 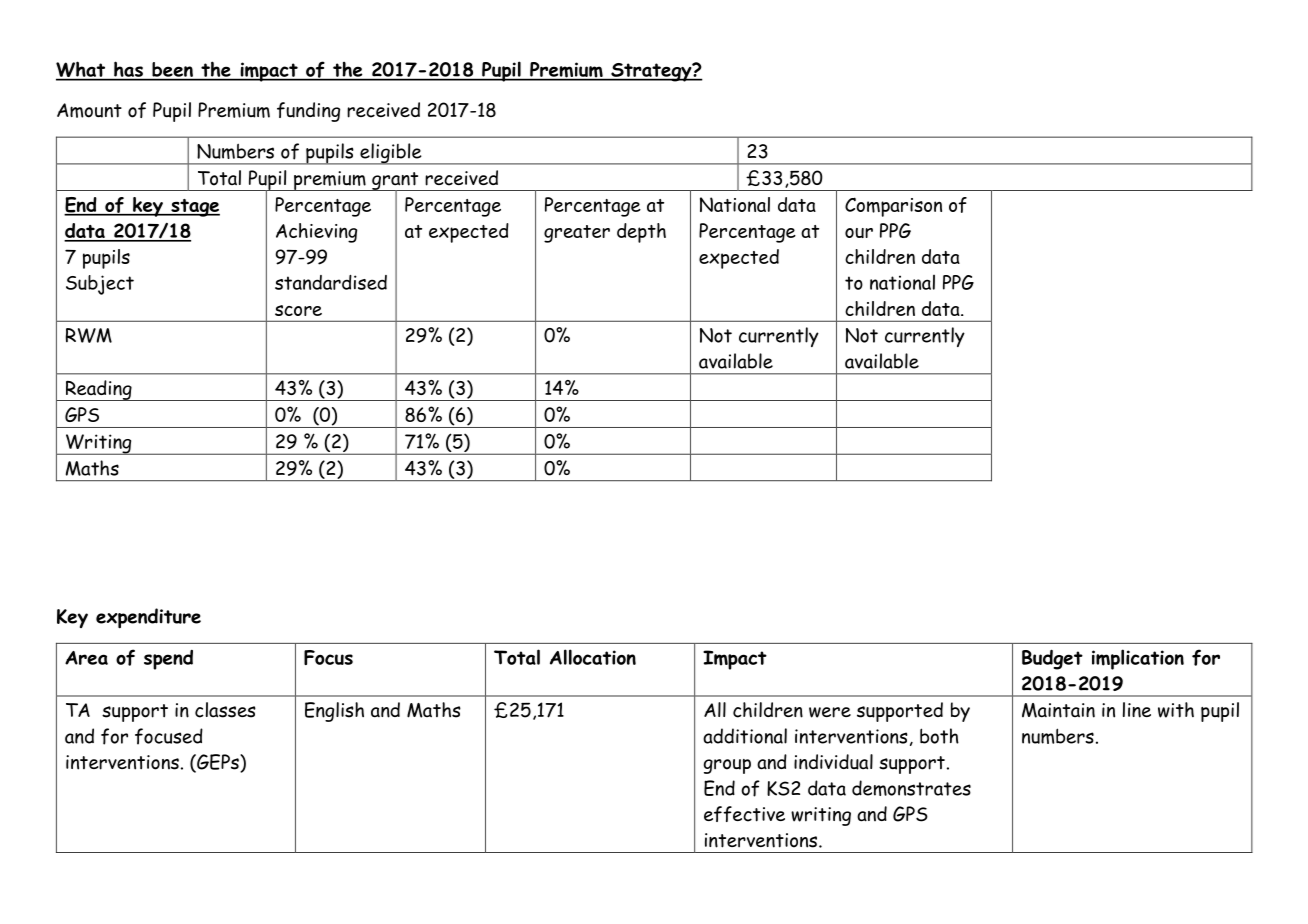 What do you see at coordinates (893, 207) in the page?
I see `Comparison` at bounding box center [893, 207].
